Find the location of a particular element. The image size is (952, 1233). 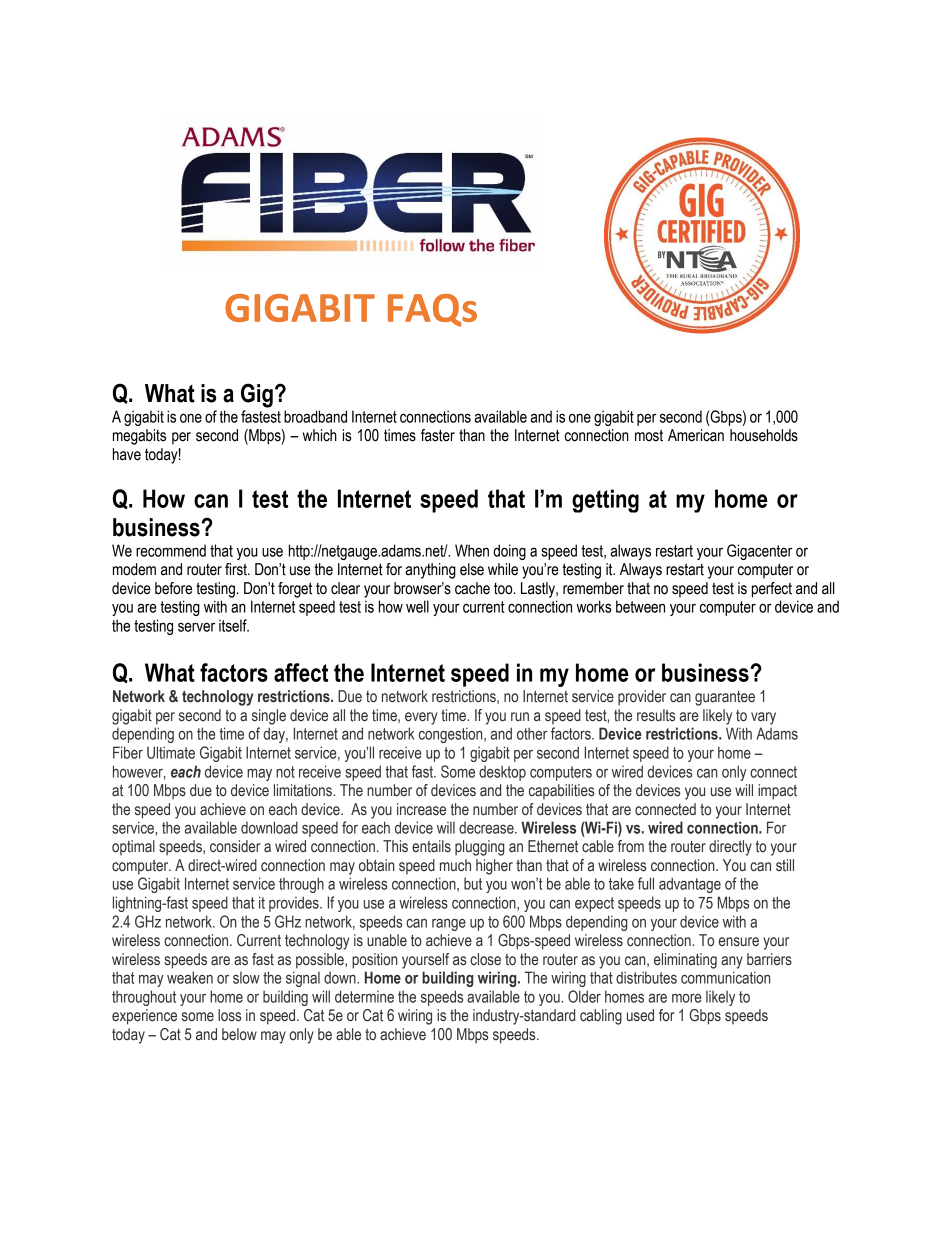

well is located at coordinates (417, 606).
